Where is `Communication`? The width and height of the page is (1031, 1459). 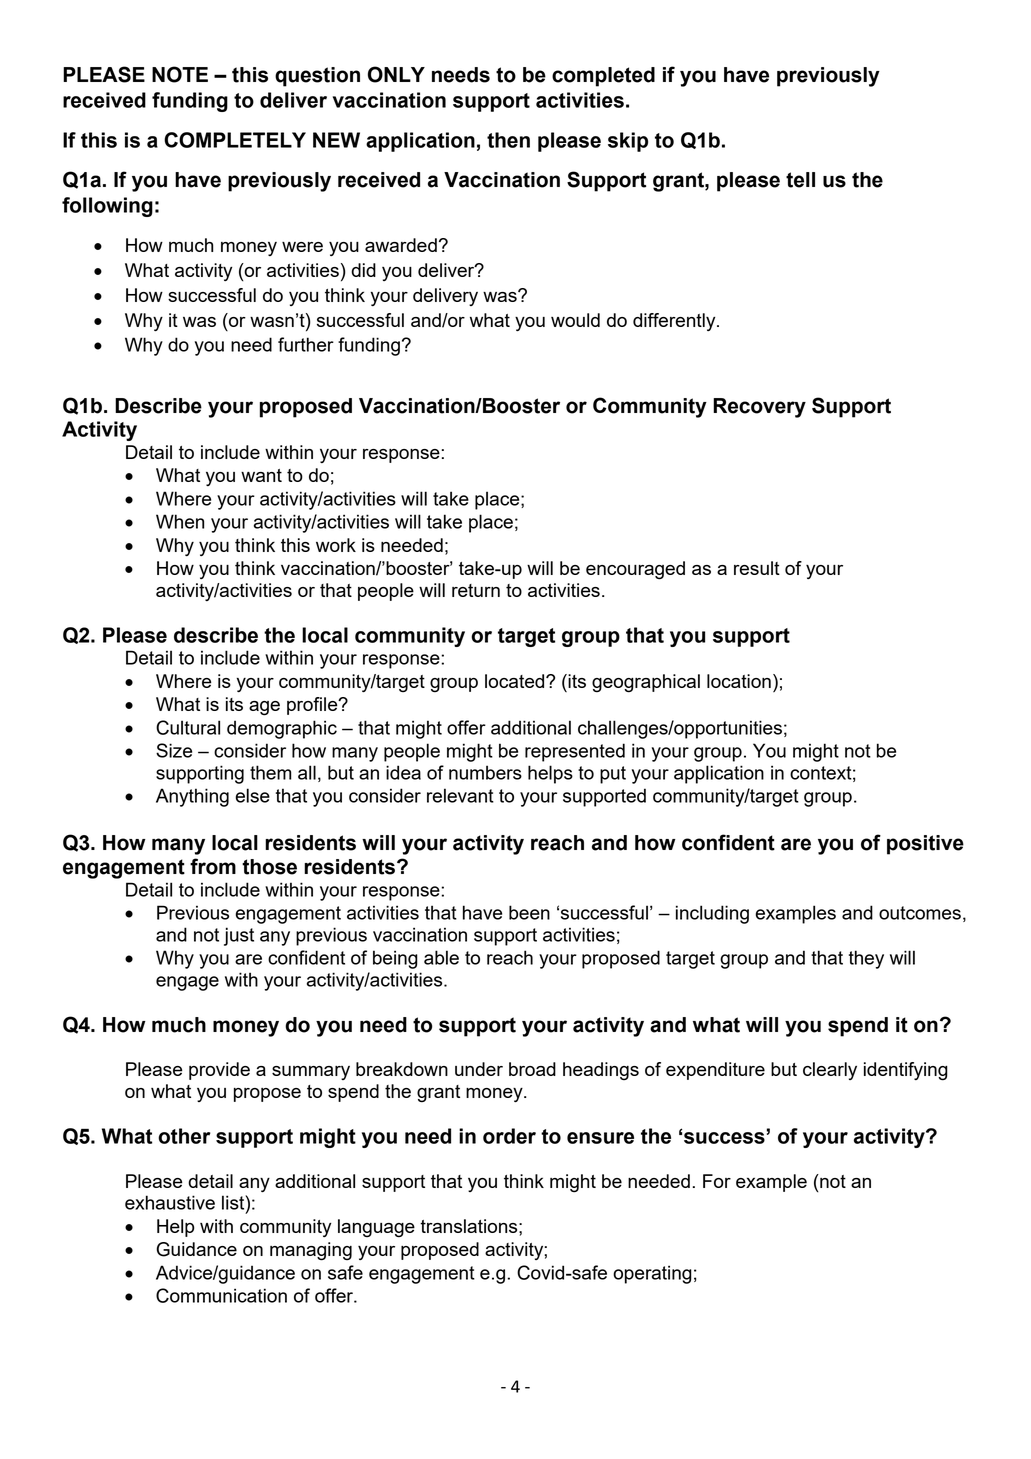 Communication is located at coordinates (221, 1295).
